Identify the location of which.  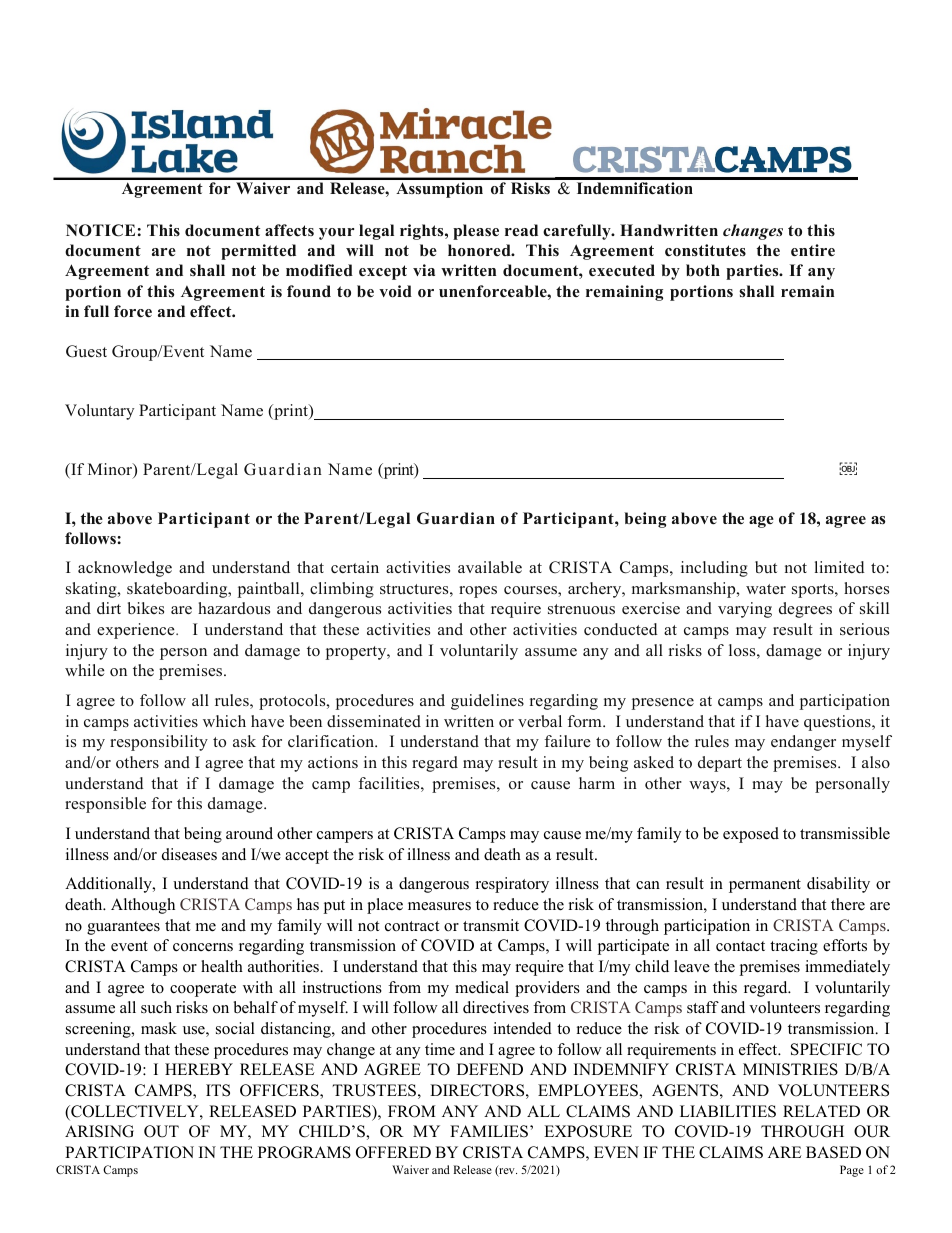
(224, 721).
